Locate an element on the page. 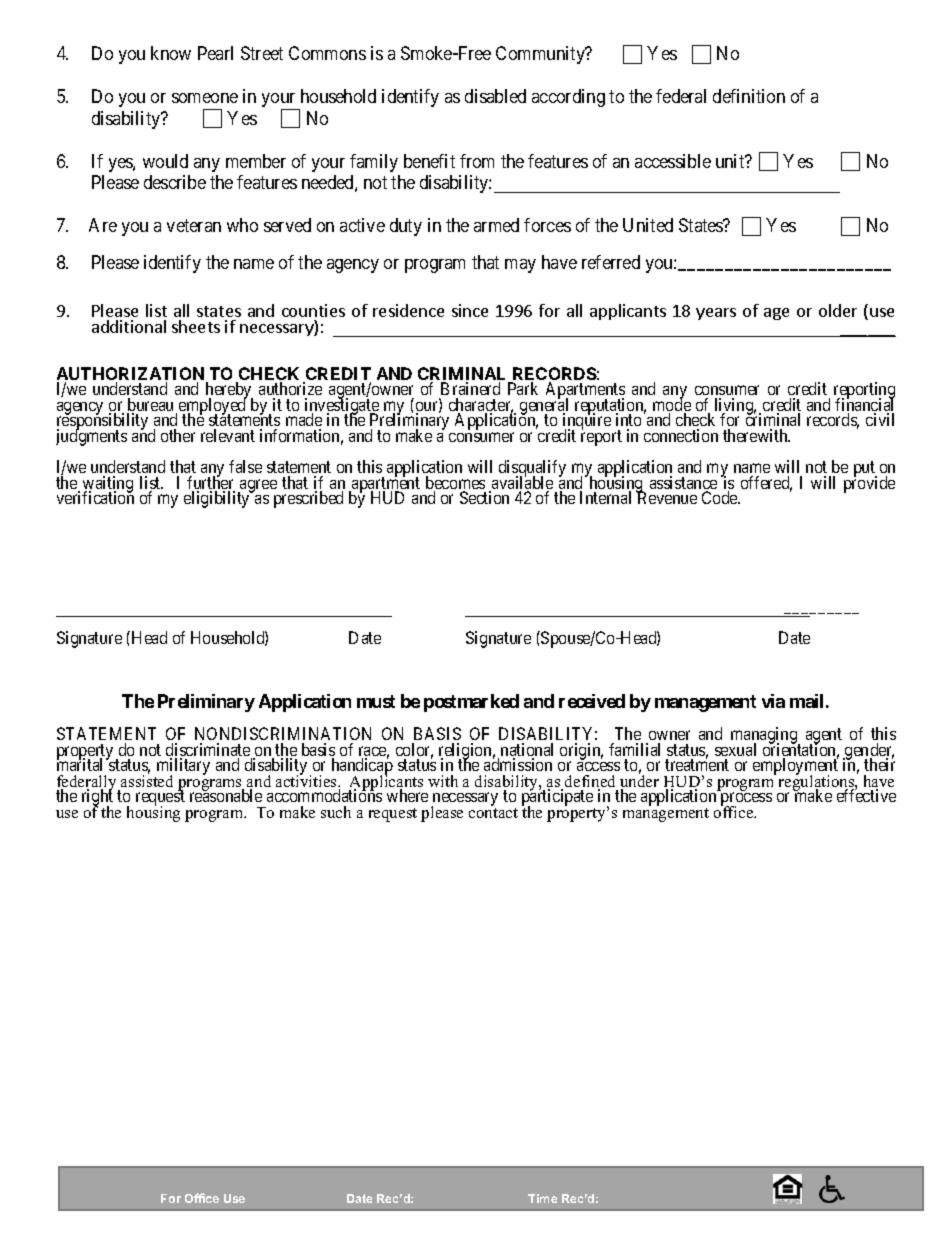 The image size is (952, 1233). definition is located at coordinates (749, 96).
